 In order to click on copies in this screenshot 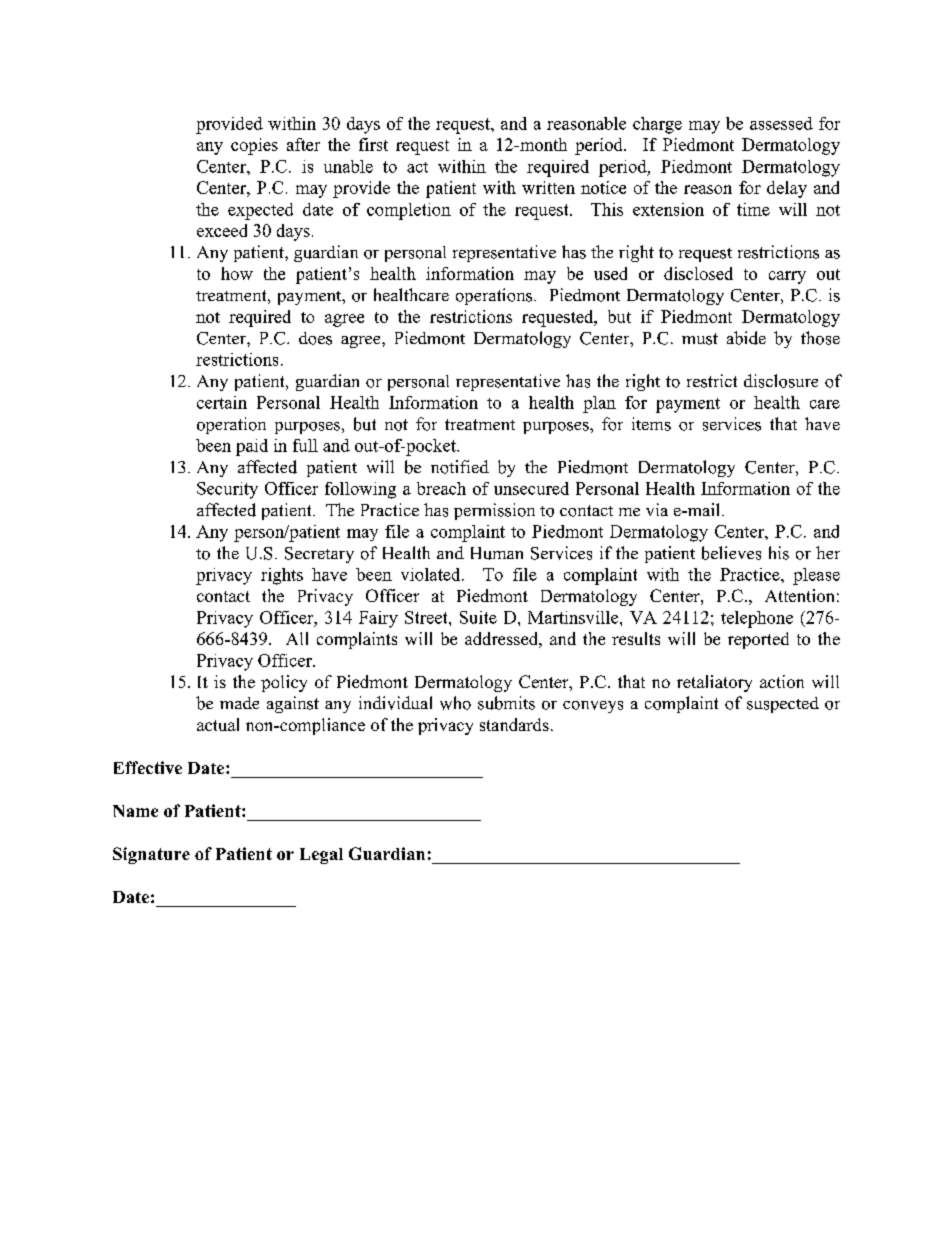, I will do `click(254, 146)`.
